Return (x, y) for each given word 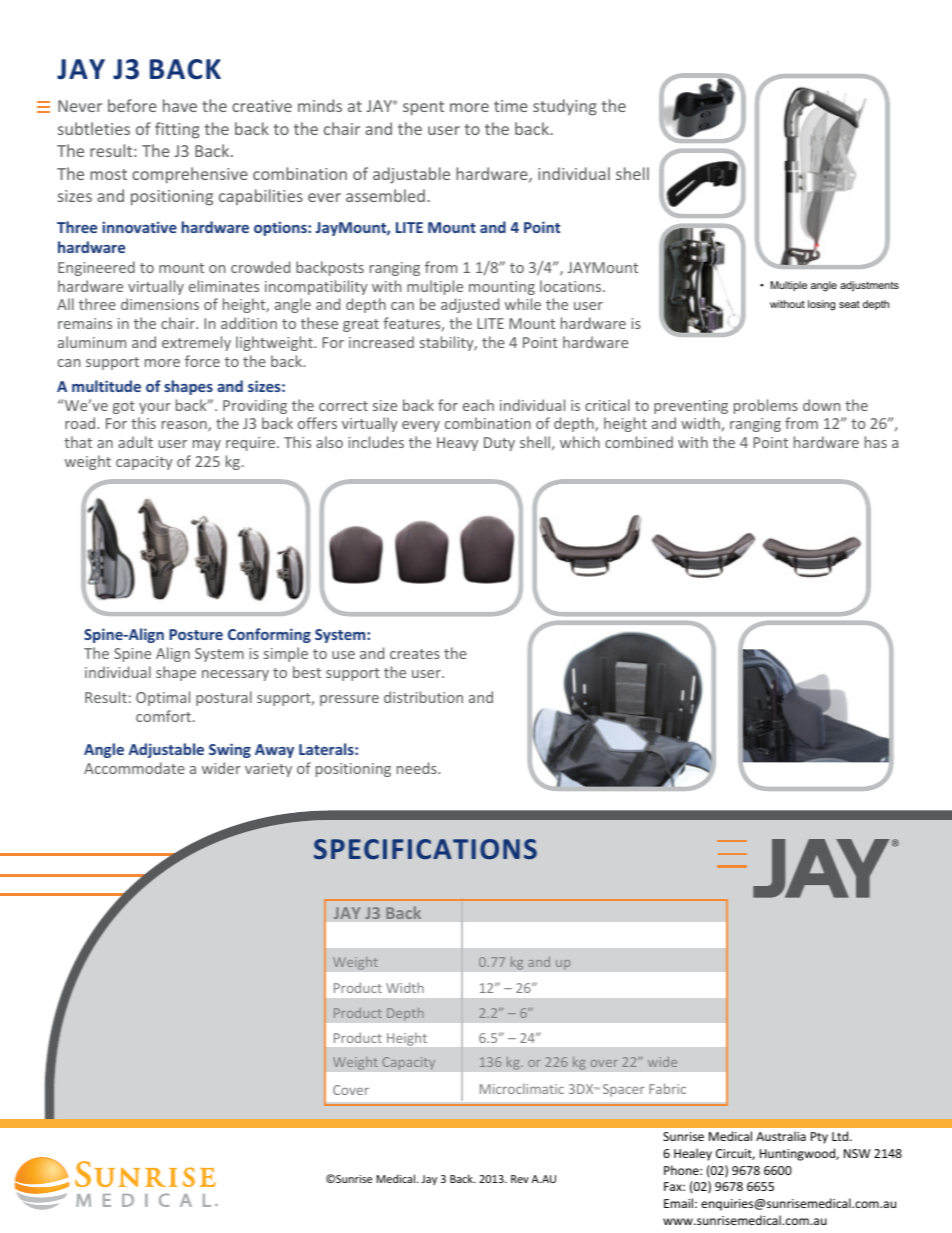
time (511, 106)
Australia (781, 1136)
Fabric (667, 1088)
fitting (177, 130)
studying (565, 107)
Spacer (624, 1090)
